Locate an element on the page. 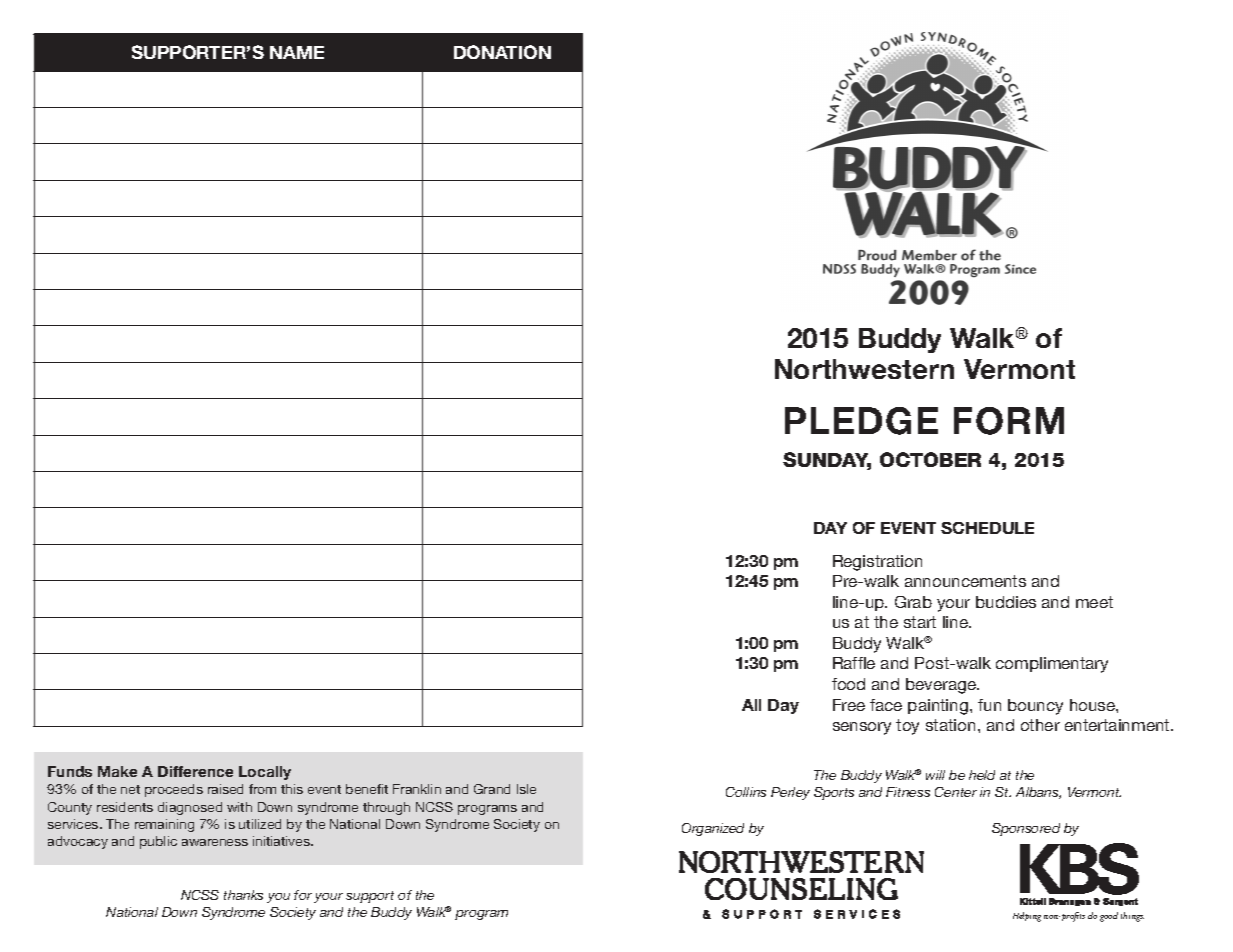 This page has width=1233, height=952. OCTOBER is located at coordinates (930, 459).
